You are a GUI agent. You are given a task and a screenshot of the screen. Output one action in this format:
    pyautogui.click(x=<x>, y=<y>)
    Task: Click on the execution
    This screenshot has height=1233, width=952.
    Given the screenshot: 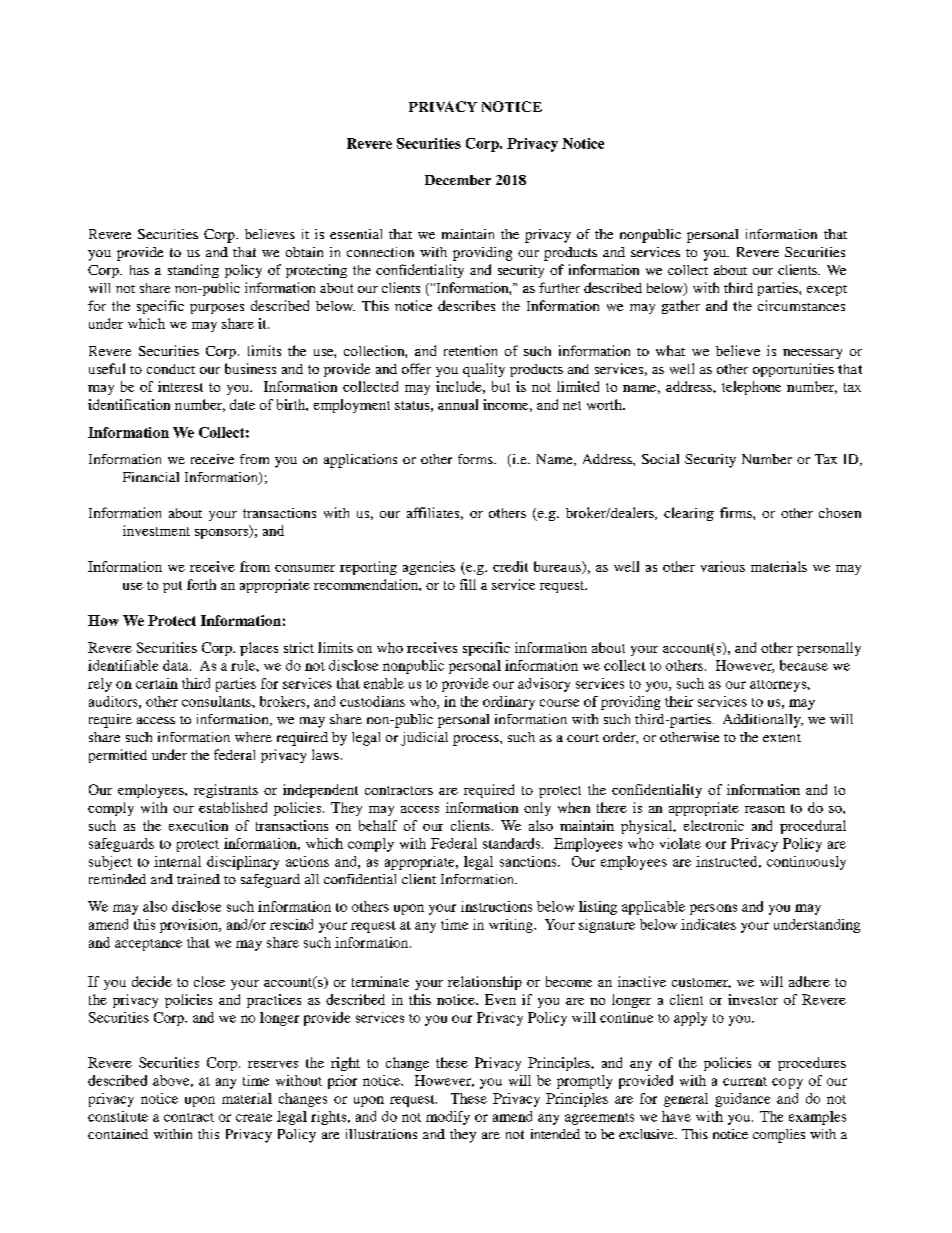 What is the action you would take?
    pyautogui.click(x=198, y=825)
